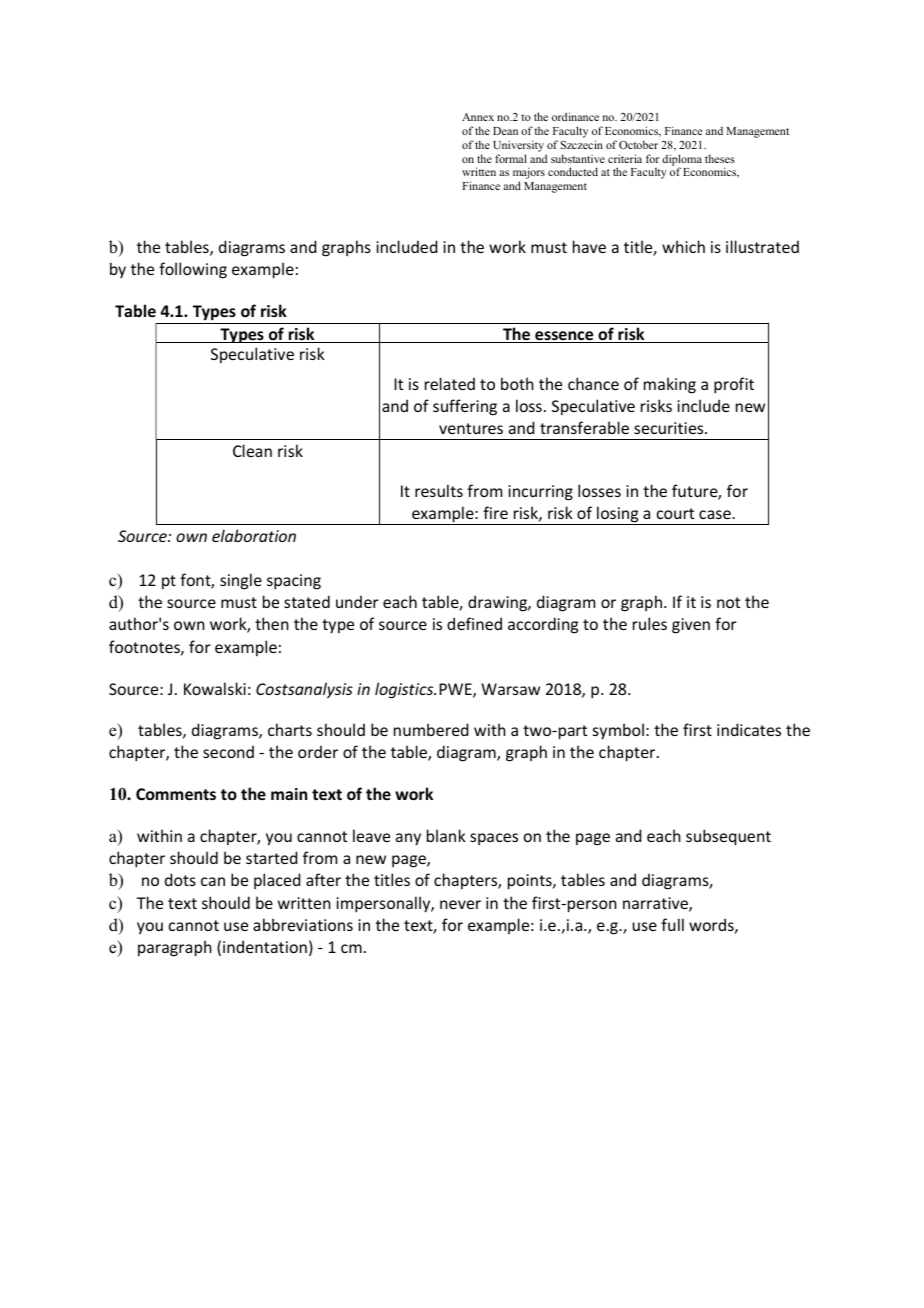  I want to click on following, so click(193, 270).
